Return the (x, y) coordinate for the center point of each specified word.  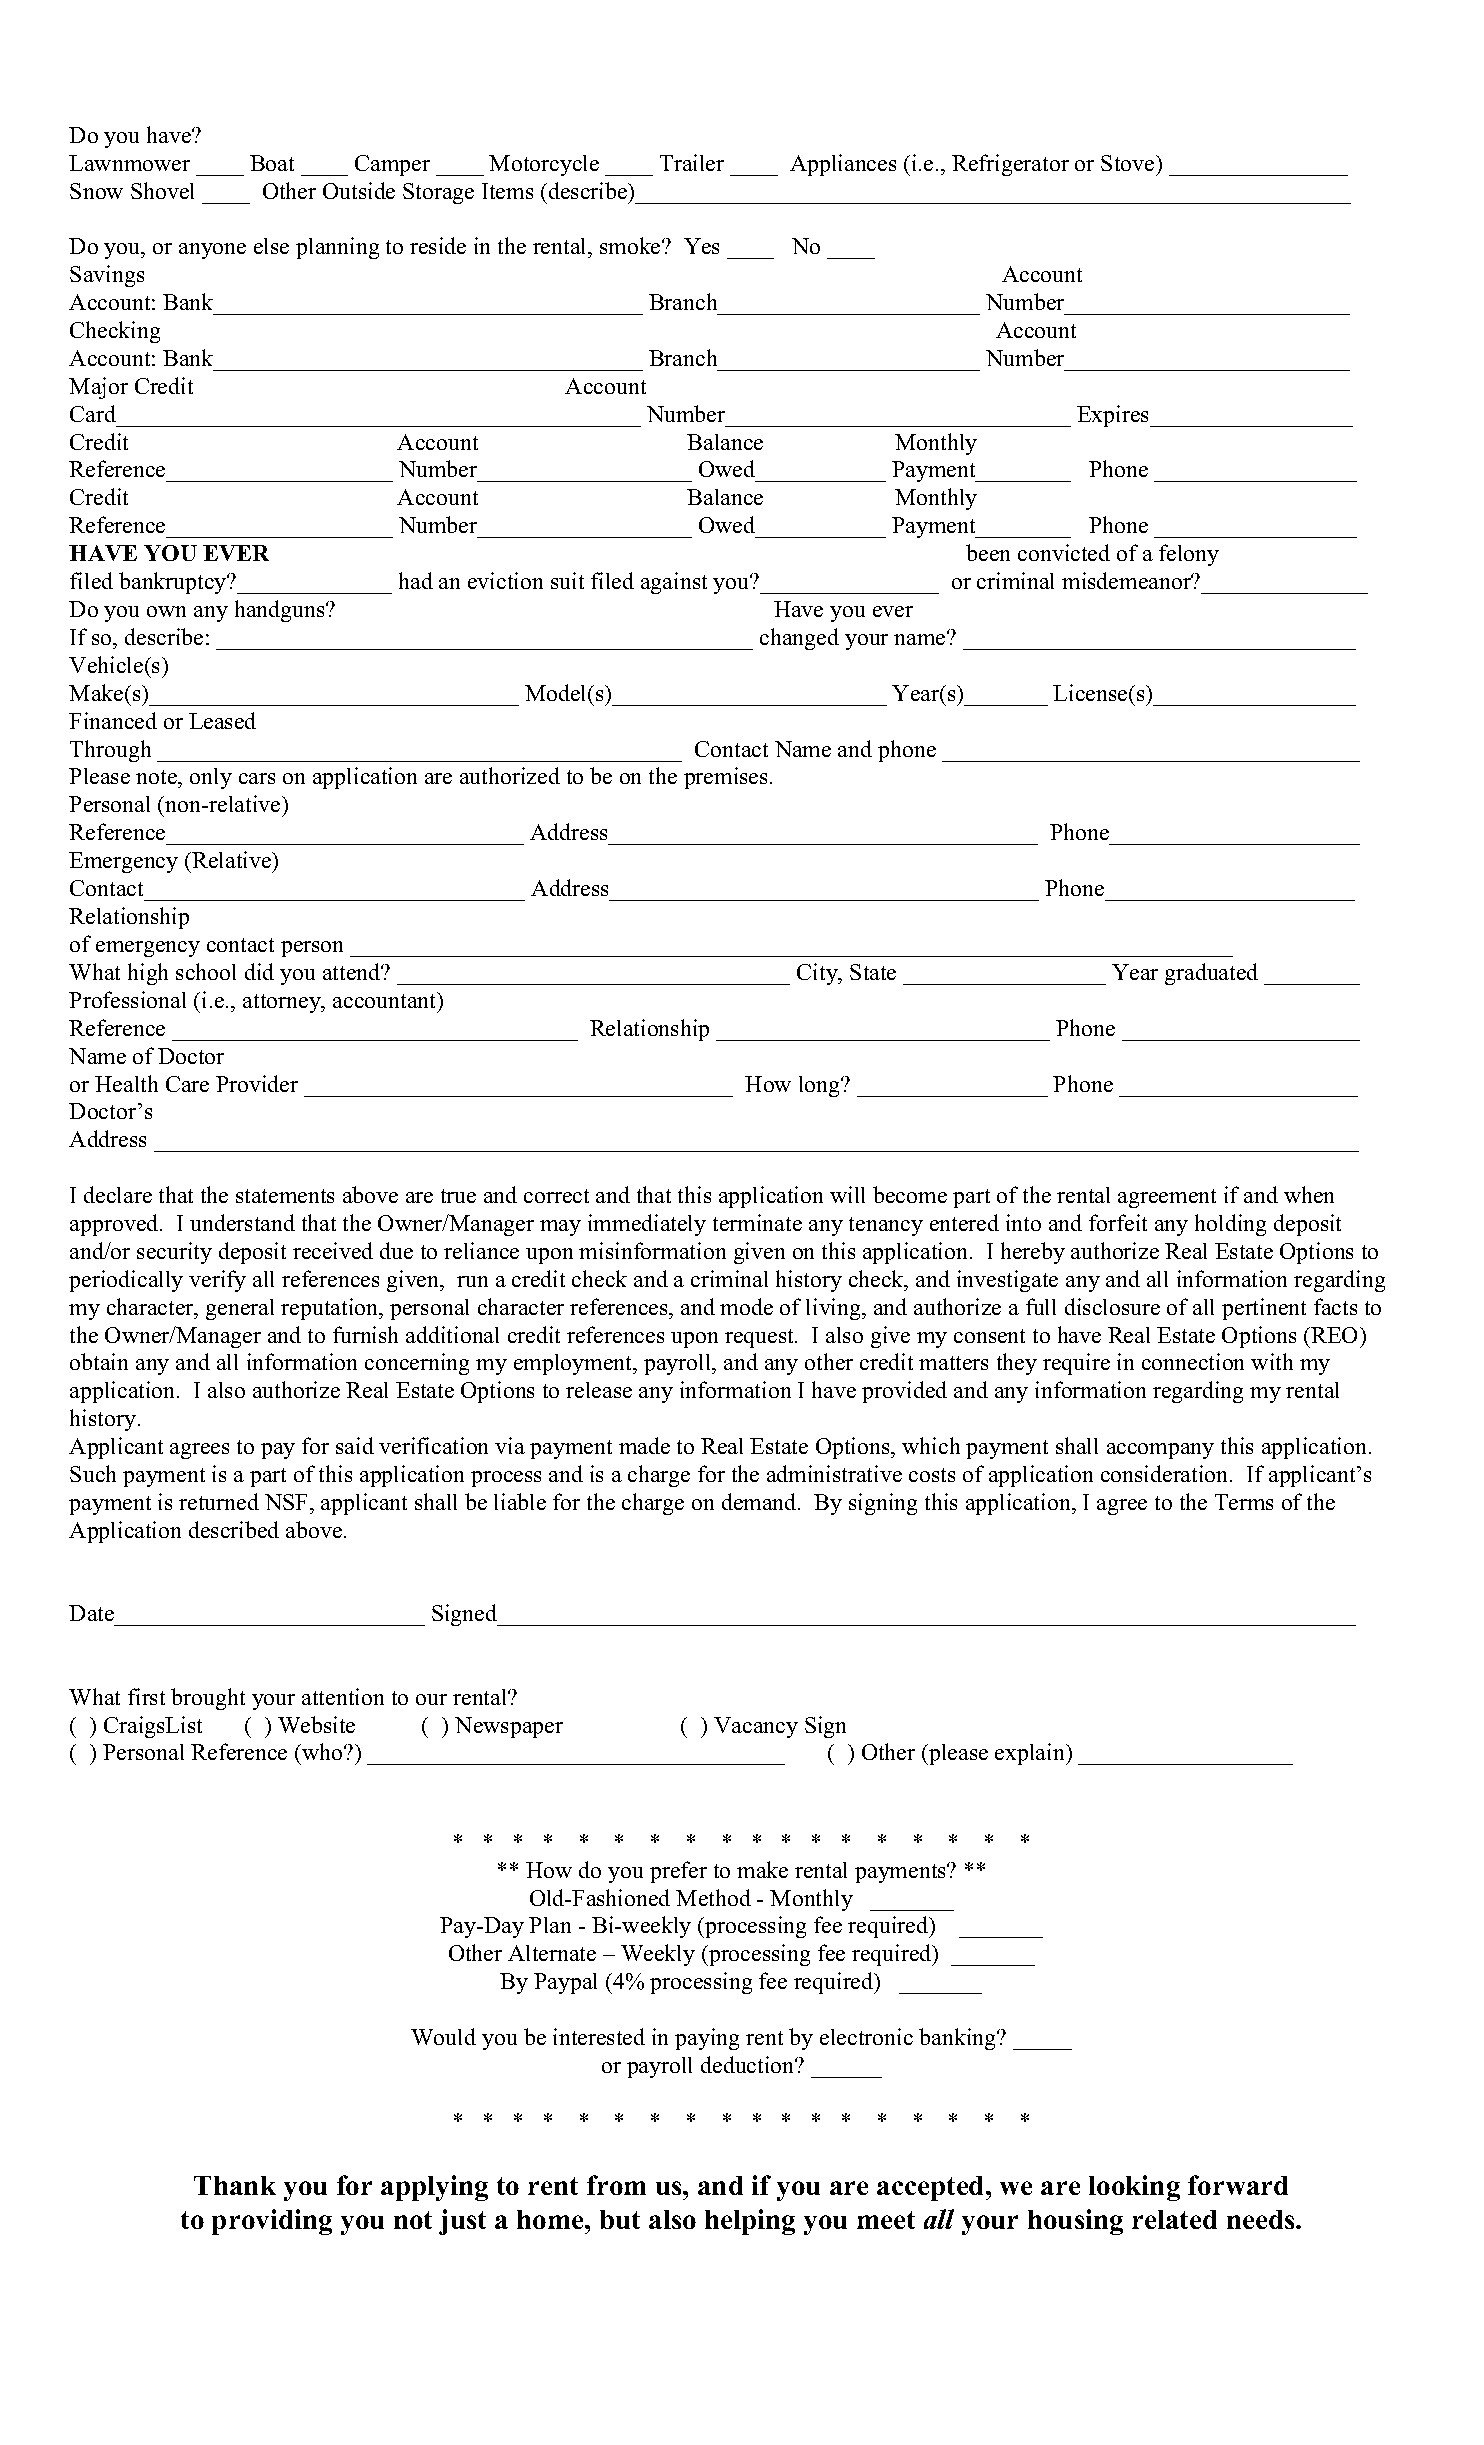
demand (760, 1501)
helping (750, 2222)
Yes (701, 246)
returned (219, 1501)
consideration (1166, 1473)
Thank (235, 2185)
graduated (1211, 974)
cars (257, 778)
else (271, 246)
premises (725, 778)
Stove (1129, 163)
